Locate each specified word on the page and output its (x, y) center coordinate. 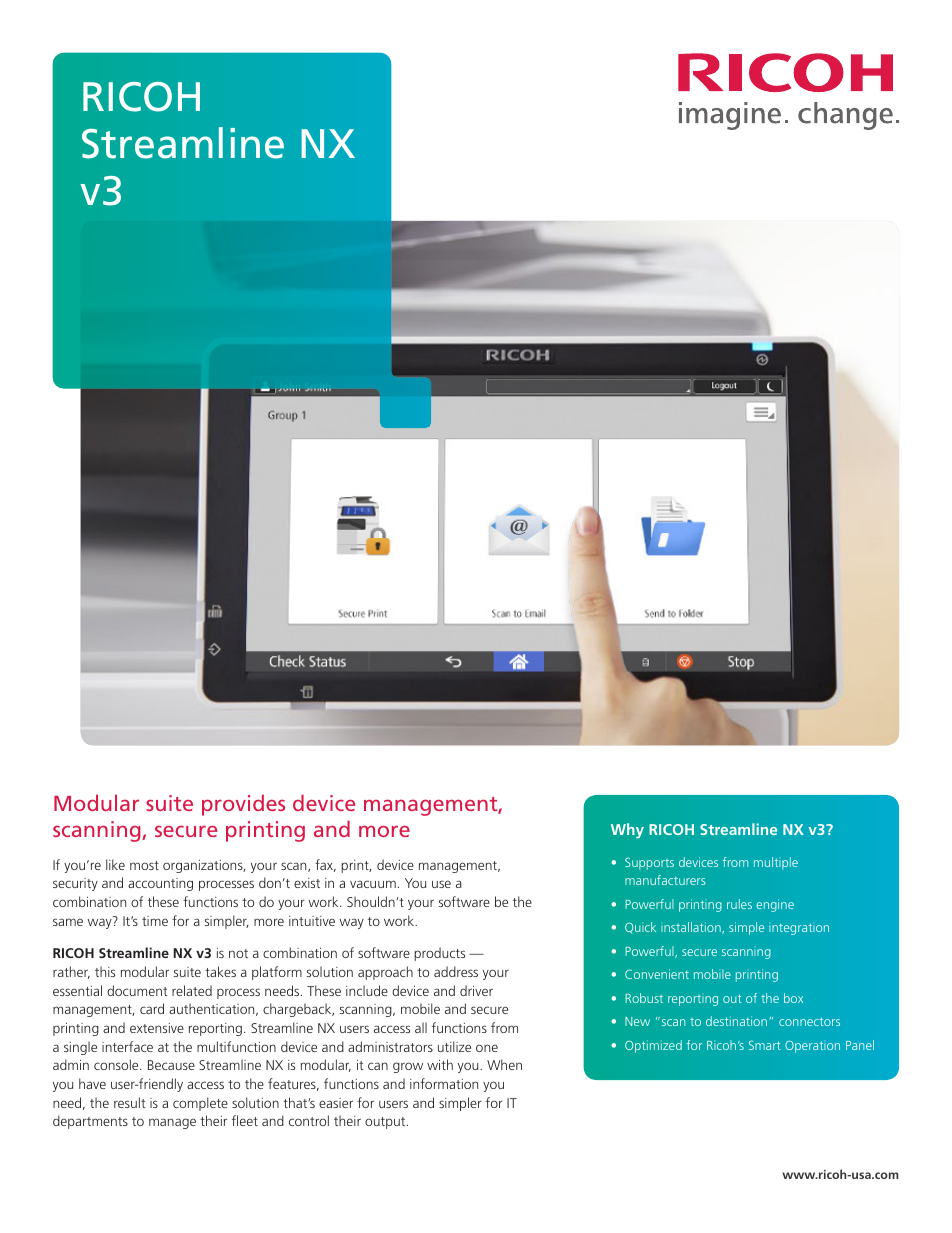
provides (243, 805)
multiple (776, 863)
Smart (765, 1045)
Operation (812, 1047)
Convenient (657, 974)
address (456, 971)
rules (739, 904)
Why (627, 831)
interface (127, 1046)
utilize (454, 1046)
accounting (160, 884)
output (386, 1123)
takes (220, 971)
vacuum (373, 884)
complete (200, 1104)
